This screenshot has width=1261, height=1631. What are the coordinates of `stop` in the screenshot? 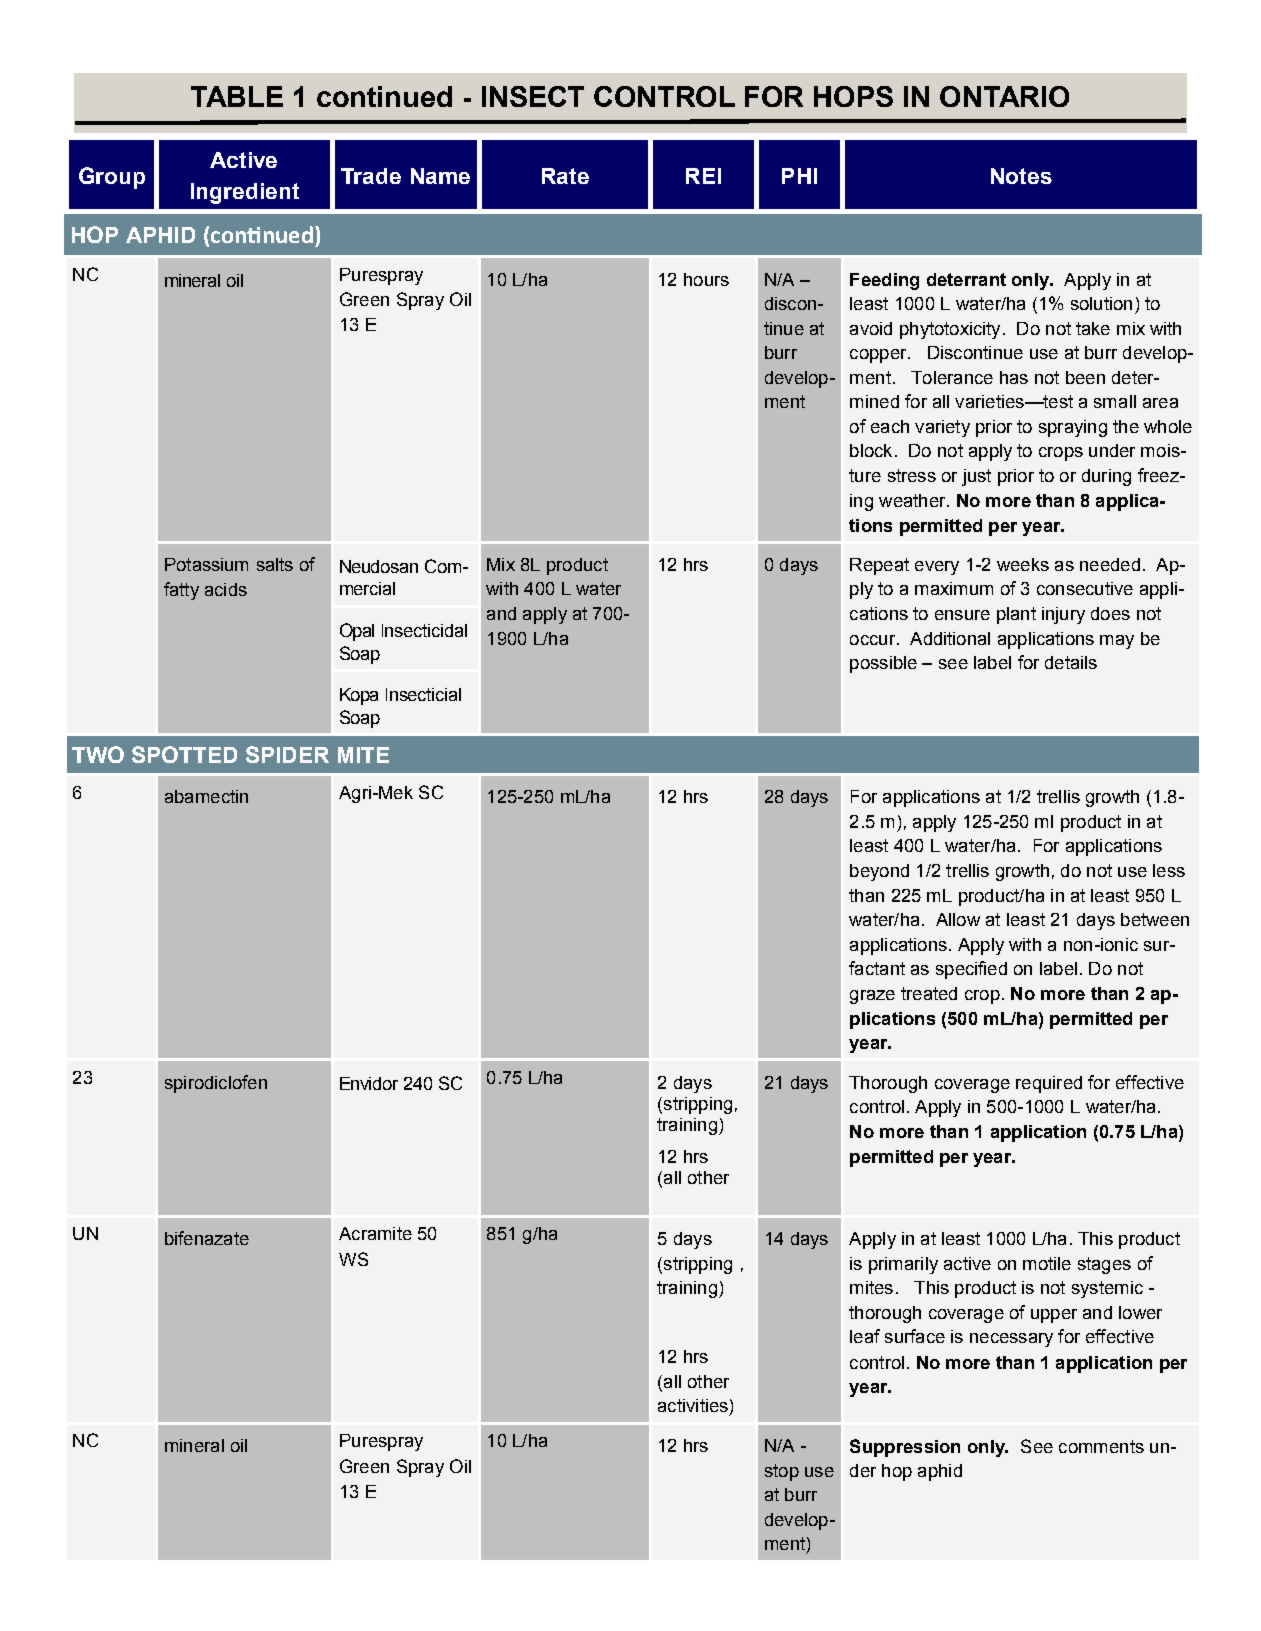 It's located at (782, 1472).
